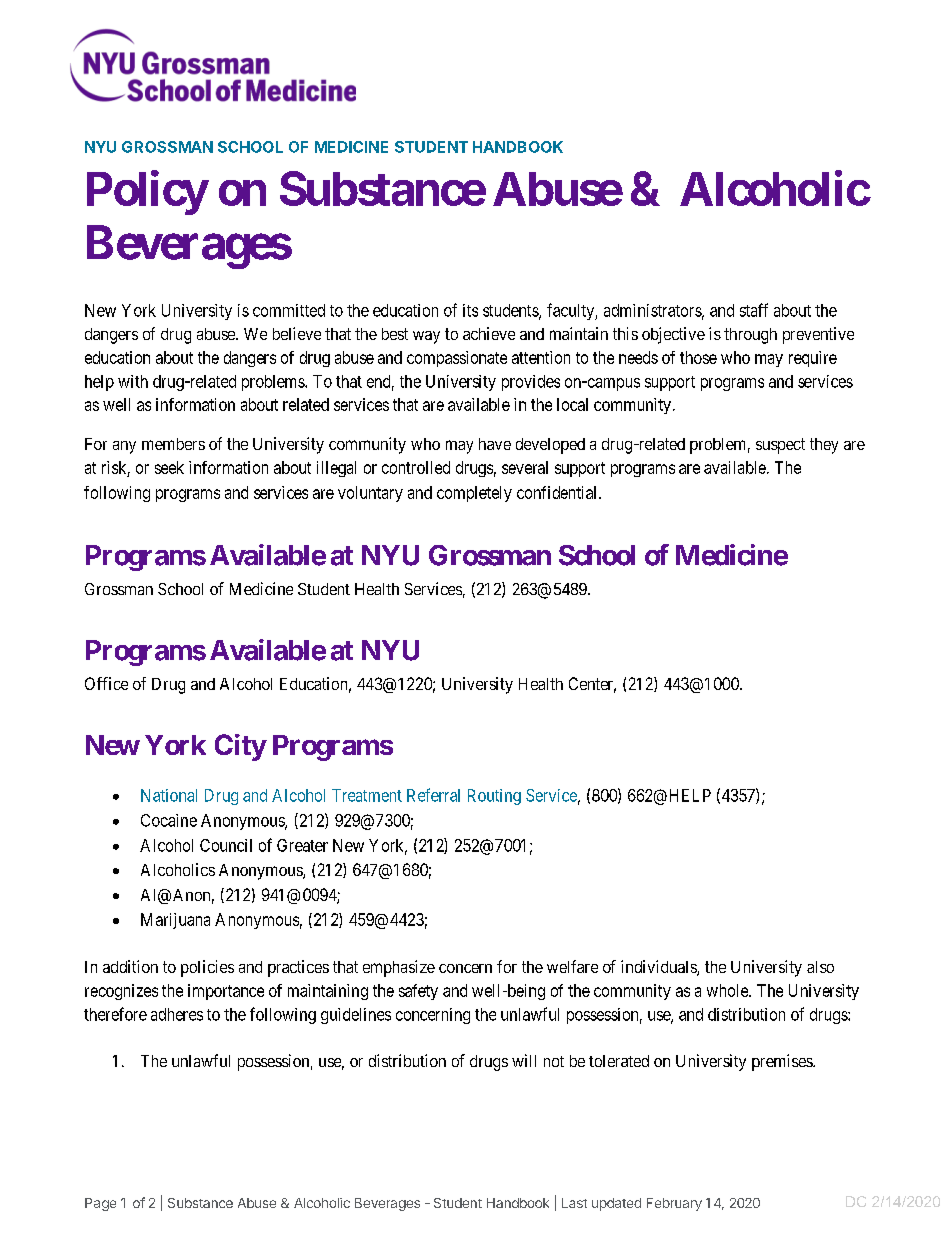 The height and width of the page is (1233, 952). What do you see at coordinates (574, 1203) in the page?
I see `Last` at bounding box center [574, 1203].
